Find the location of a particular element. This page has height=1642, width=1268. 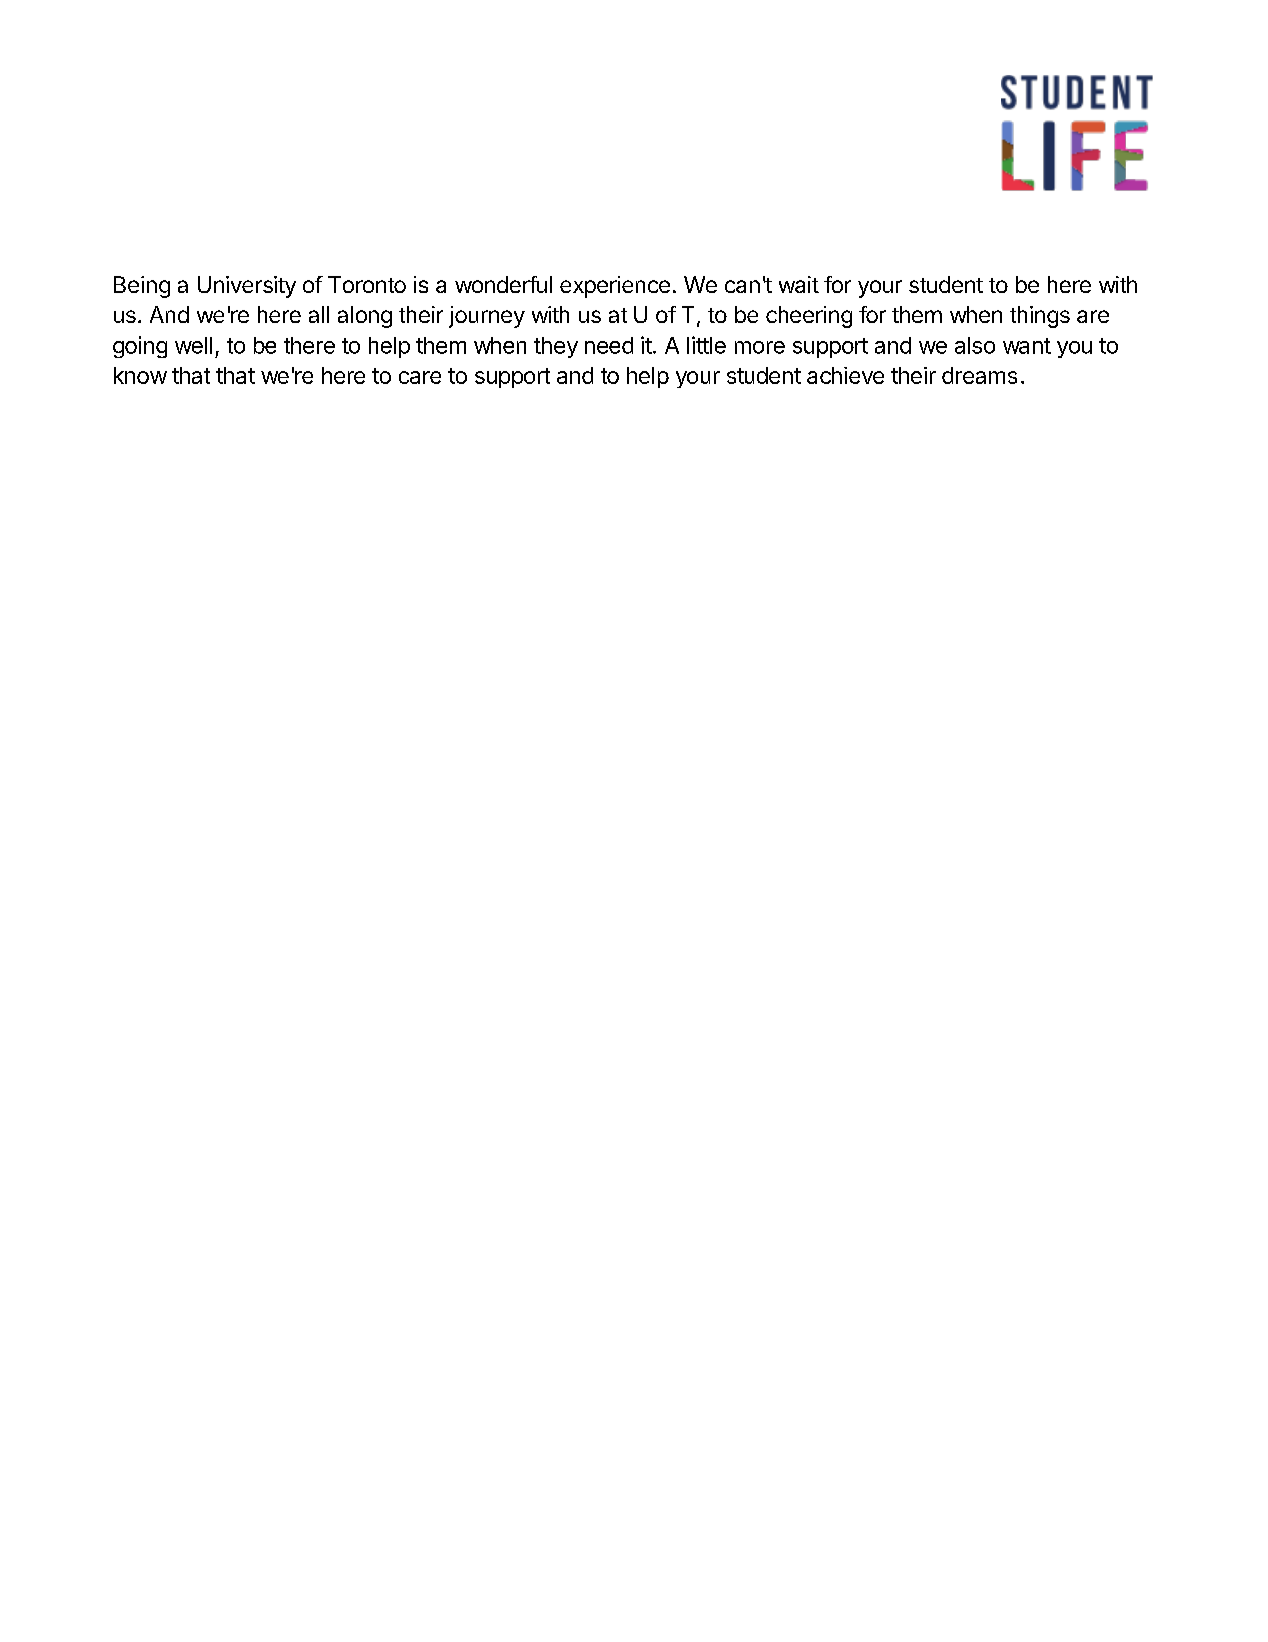

need is located at coordinates (609, 345).
